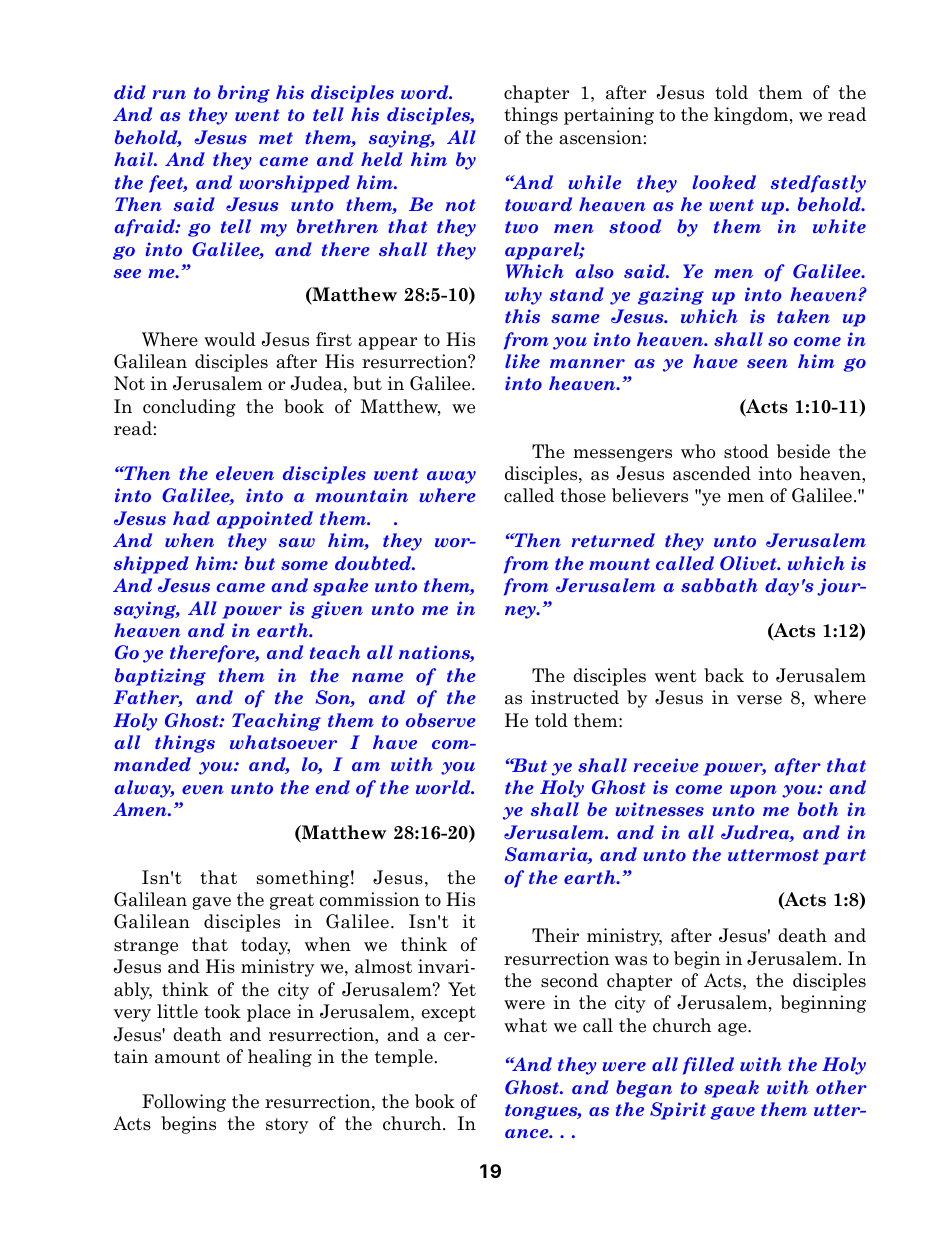  What do you see at coordinates (600, 137) in the document?
I see `ascension` at bounding box center [600, 137].
